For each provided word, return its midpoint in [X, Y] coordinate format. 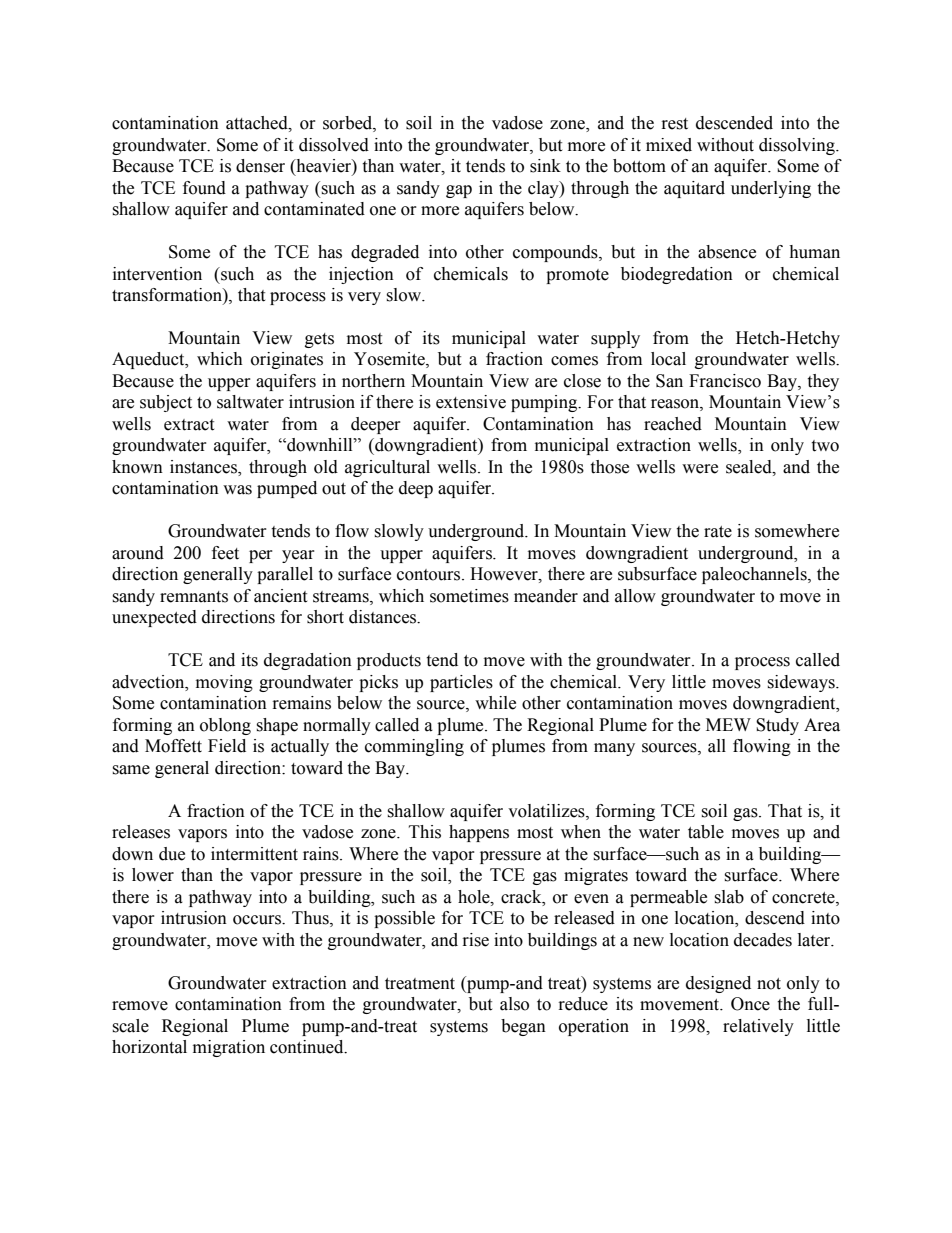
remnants [194, 597]
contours [430, 575]
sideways [802, 683]
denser [260, 166]
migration [229, 1048]
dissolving [798, 146]
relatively [758, 1027]
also [514, 1004]
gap [459, 191]
